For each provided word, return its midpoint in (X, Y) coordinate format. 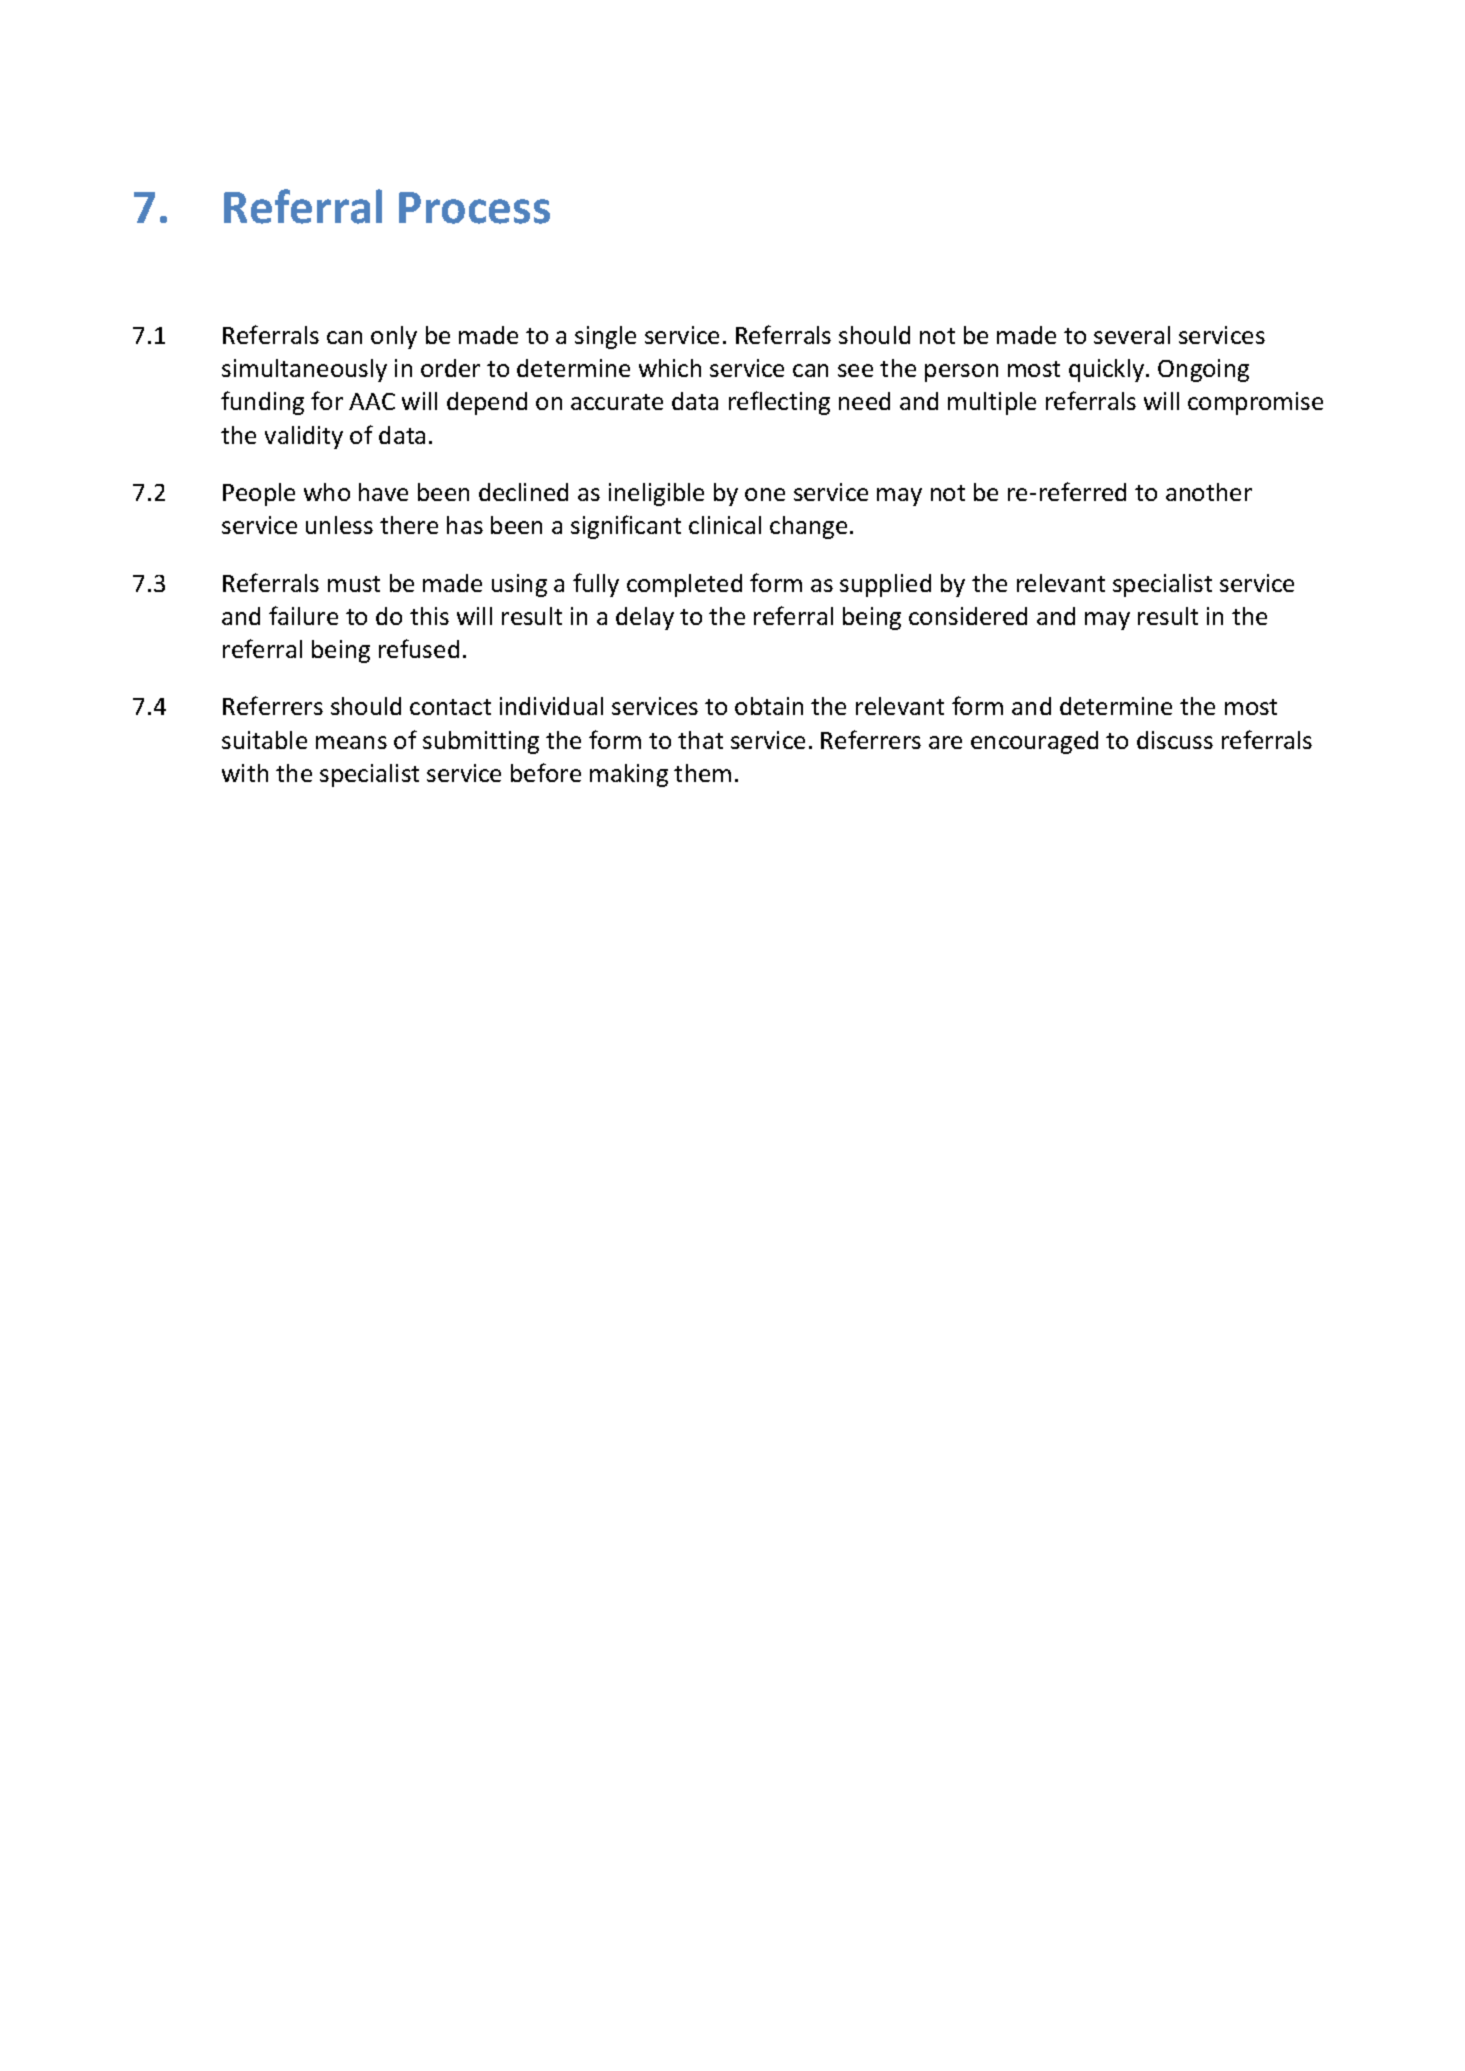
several (1132, 335)
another (1209, 492)
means (351, 742)
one (765, 494)
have (383, 492)
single (605, 337)
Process (474, 208)
